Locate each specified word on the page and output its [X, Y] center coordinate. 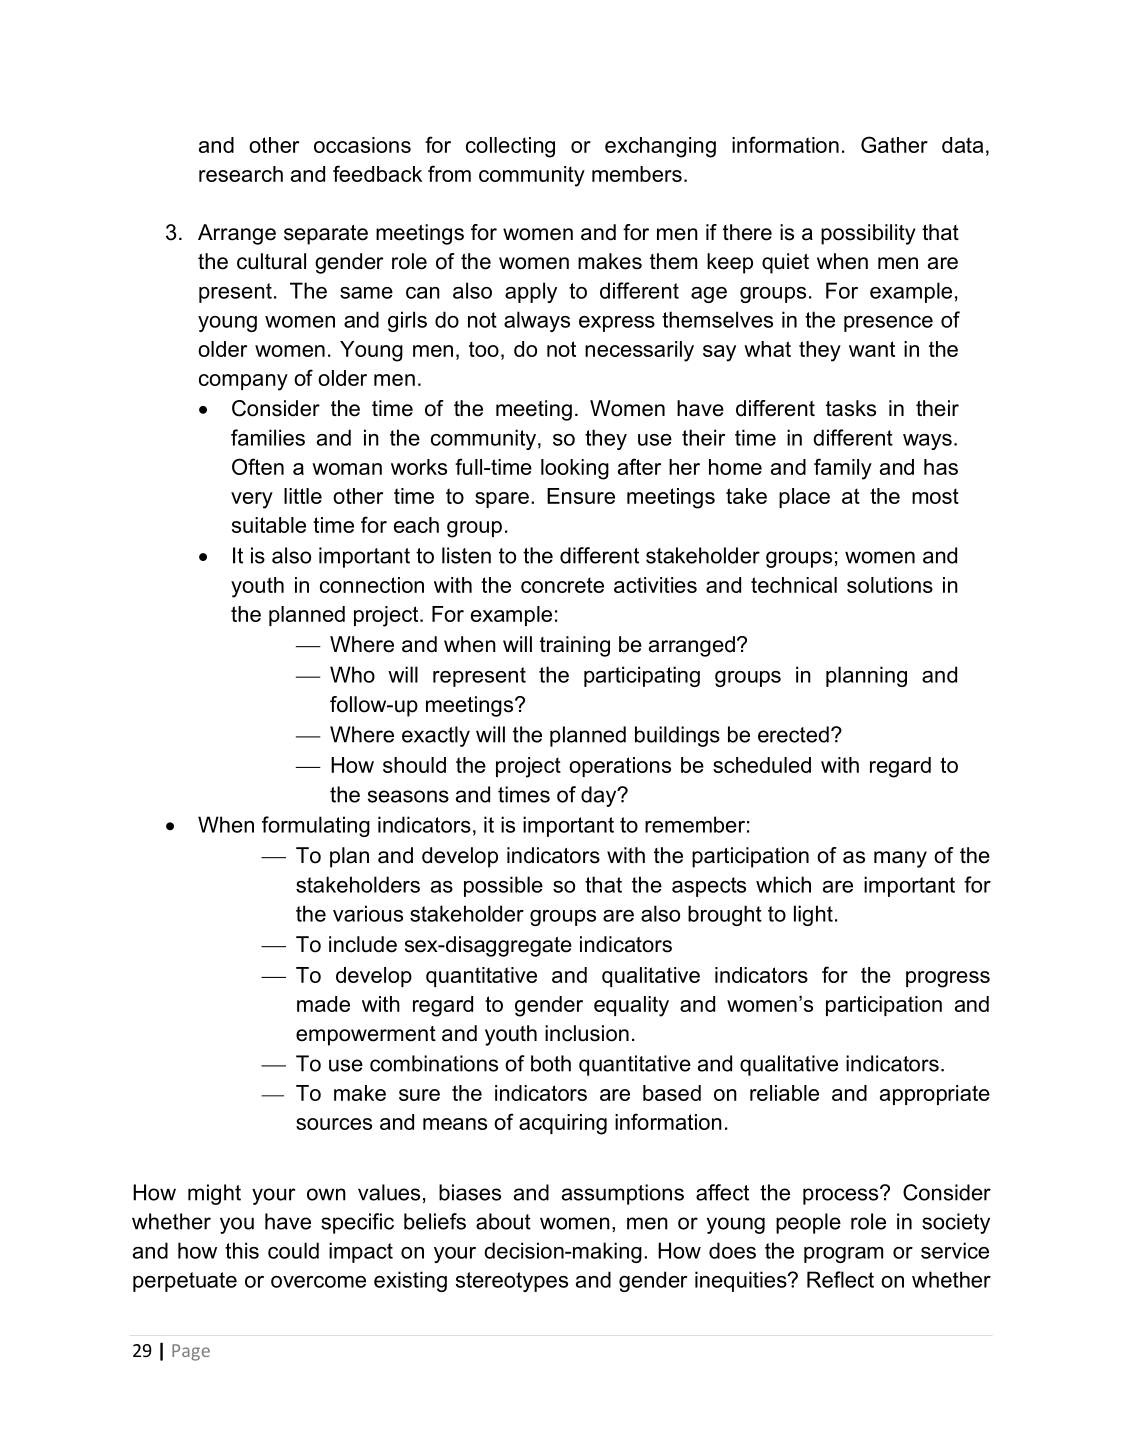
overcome [318, 1282]
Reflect [840, 1279]
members [637, 174]
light [813, 915]
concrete [562, 585]
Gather [894, 144]
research [241, 174]
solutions [890, 585]
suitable [269, 525]
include [363, 944]
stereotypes [512, 1282]
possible [503, 886]
